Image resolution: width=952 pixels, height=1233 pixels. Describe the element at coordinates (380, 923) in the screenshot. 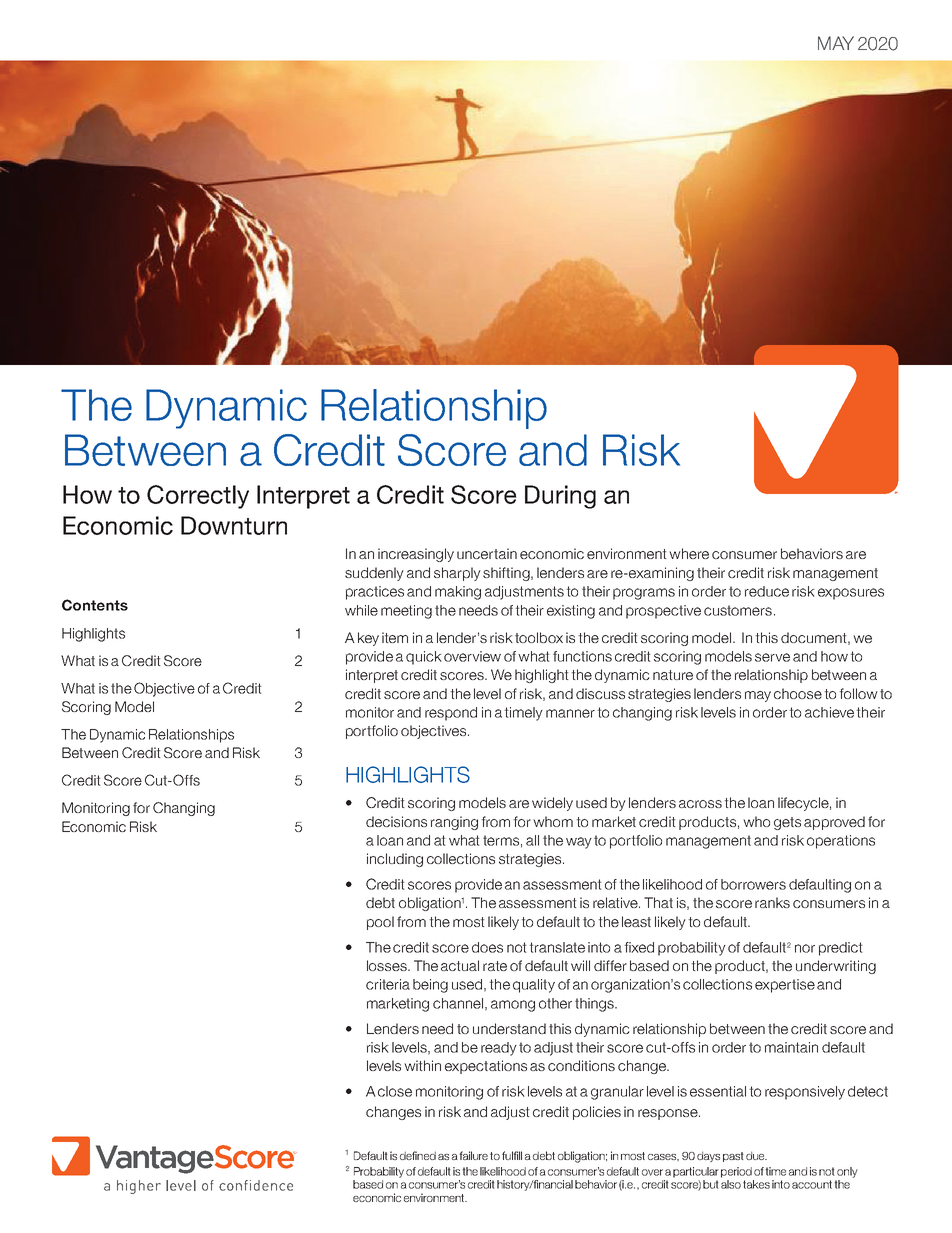

I see `pool` at that location.
